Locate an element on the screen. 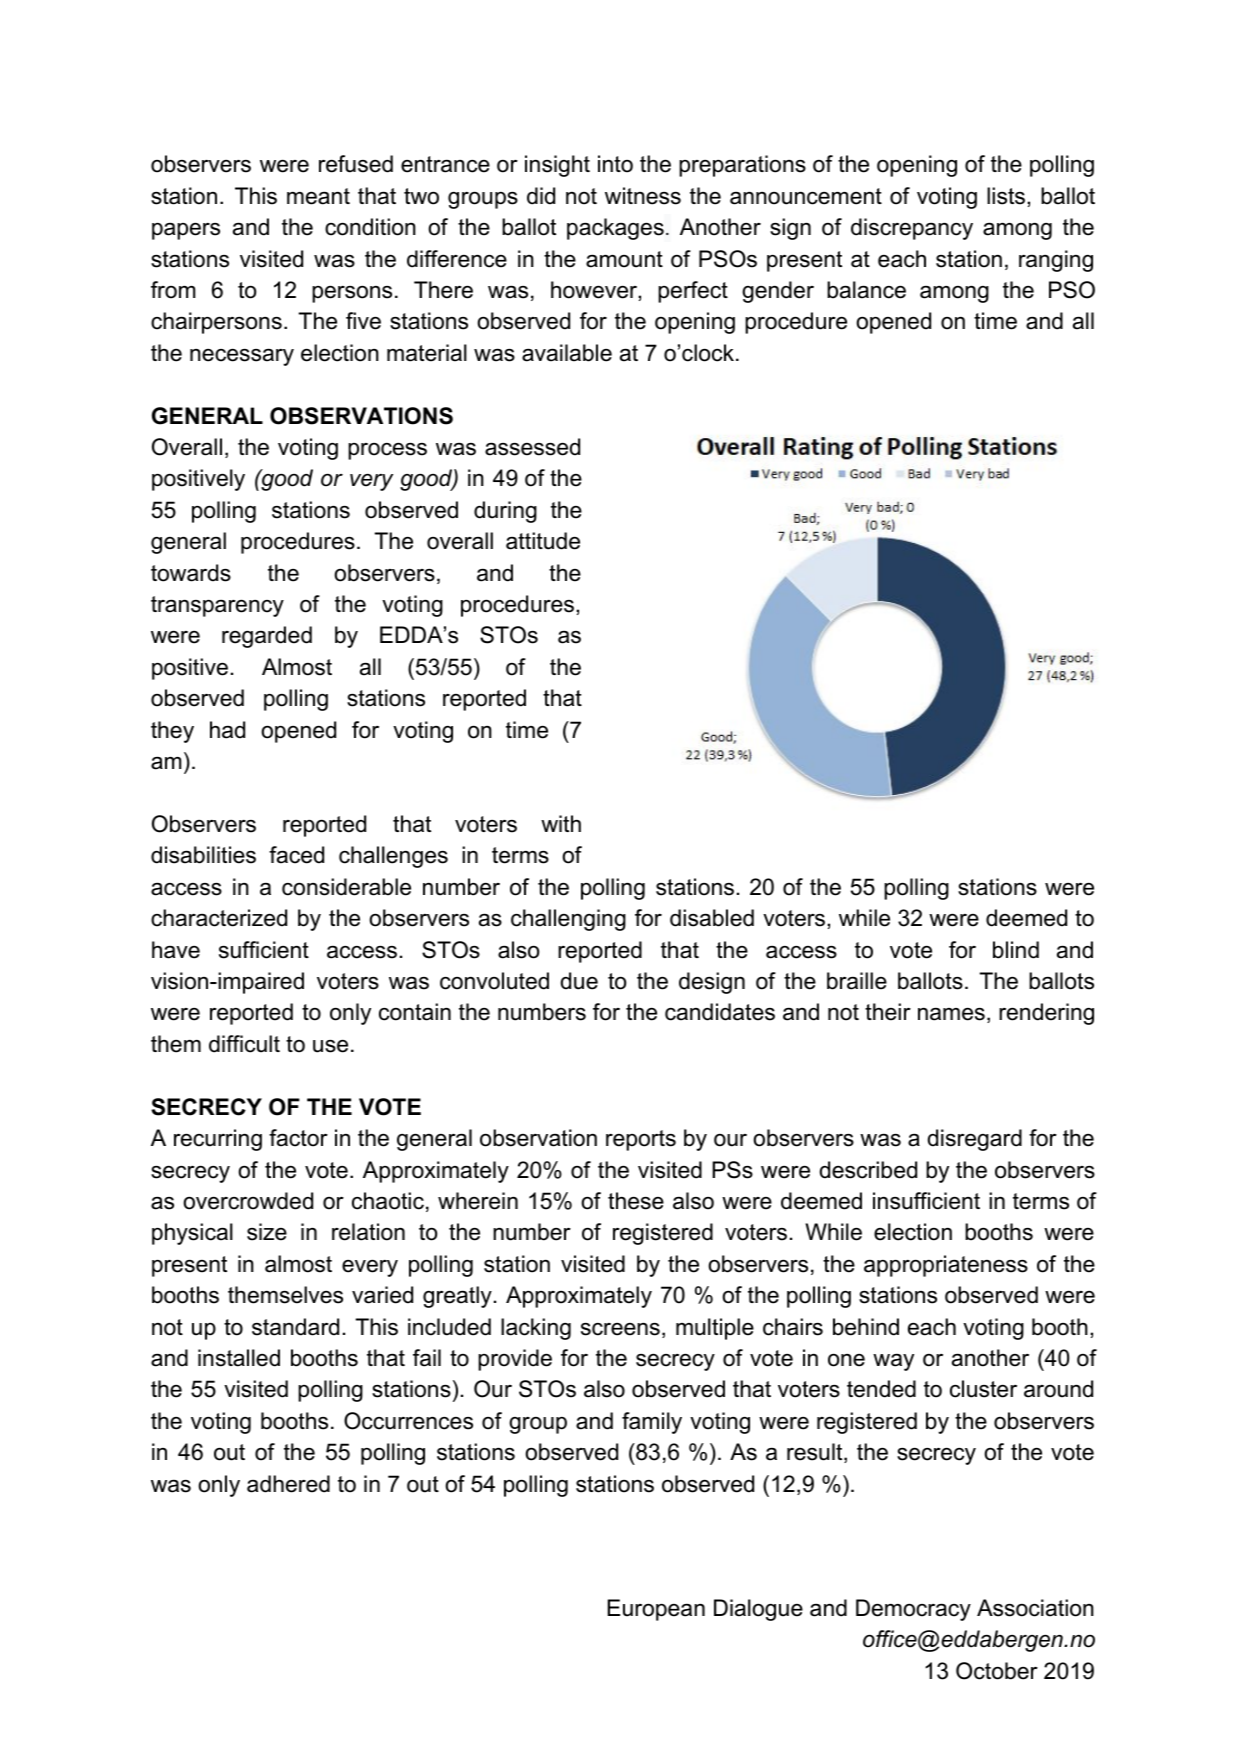 The width and height of the screenshot is (1247, 1764). screens is located at coordinates (620, 1329).
